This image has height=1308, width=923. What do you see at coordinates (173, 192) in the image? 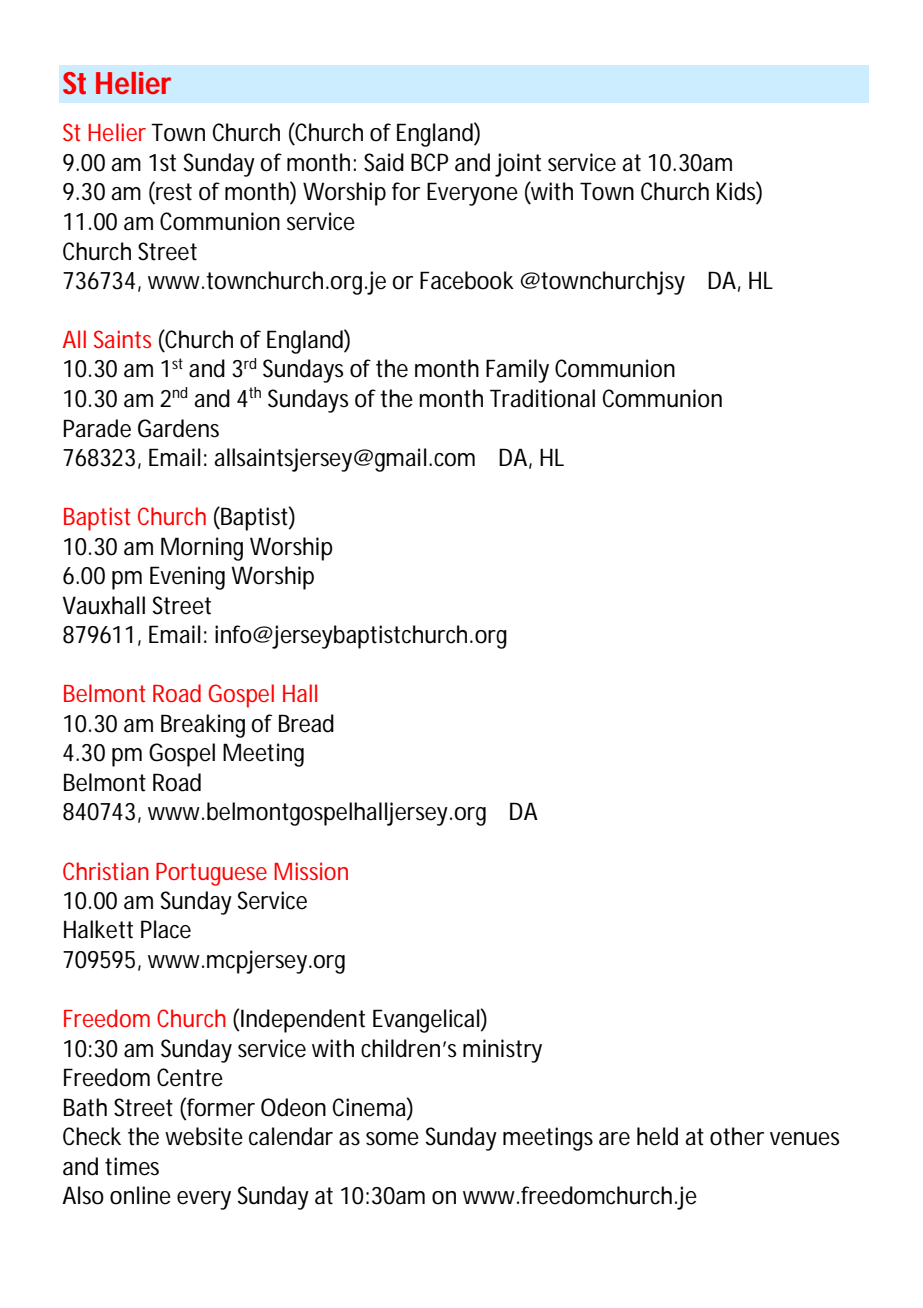
I see `rest` at bounding box center [173, 192].
